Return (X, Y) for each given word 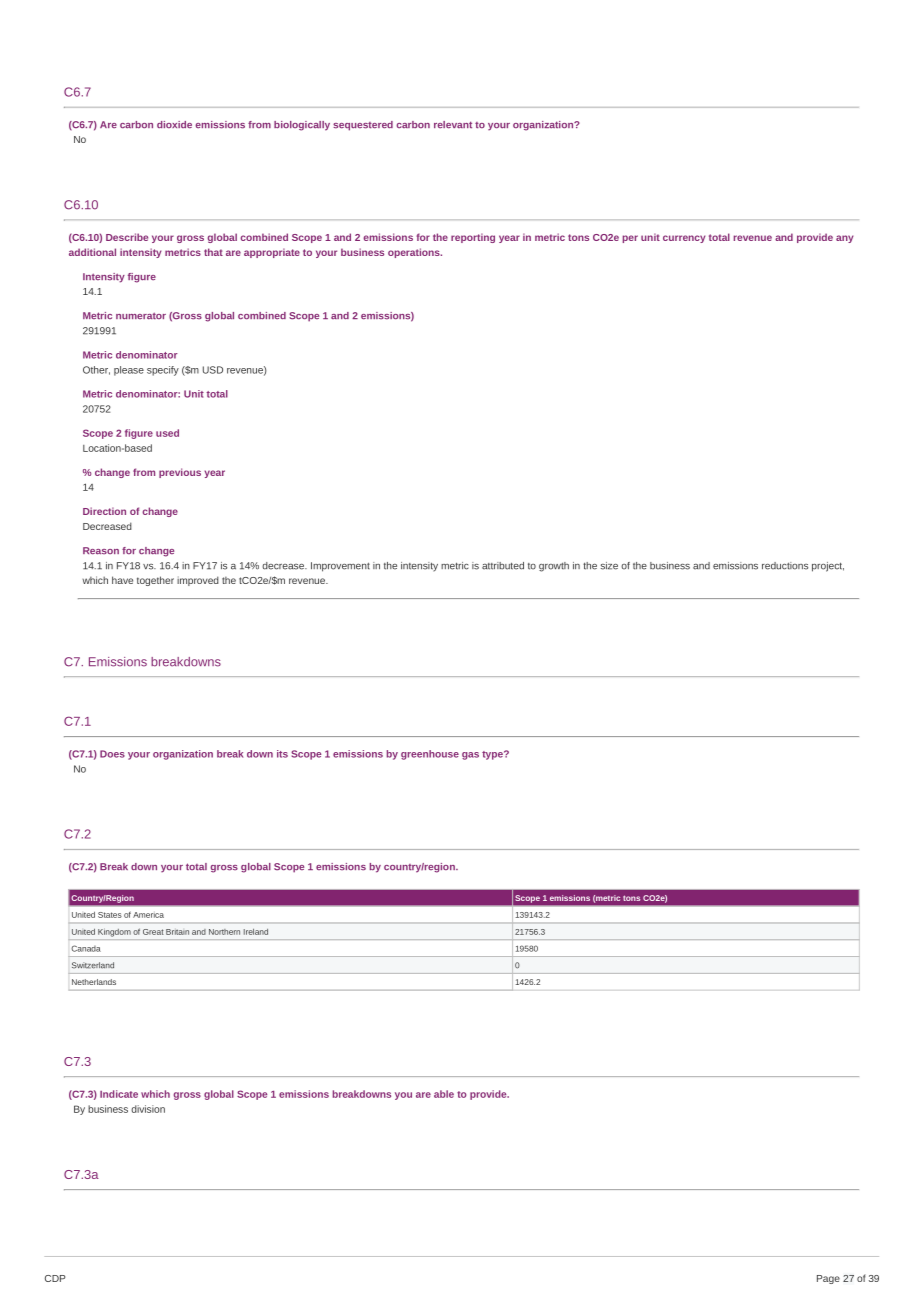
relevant (453, 125)
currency (684, 239)
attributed (503, 566)
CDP (55, 1278)
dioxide (174, 125)
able (444, 1094)
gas (470, 756)
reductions (785, 566)
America (148, 915)
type (493, 755)
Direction (104, 511)
